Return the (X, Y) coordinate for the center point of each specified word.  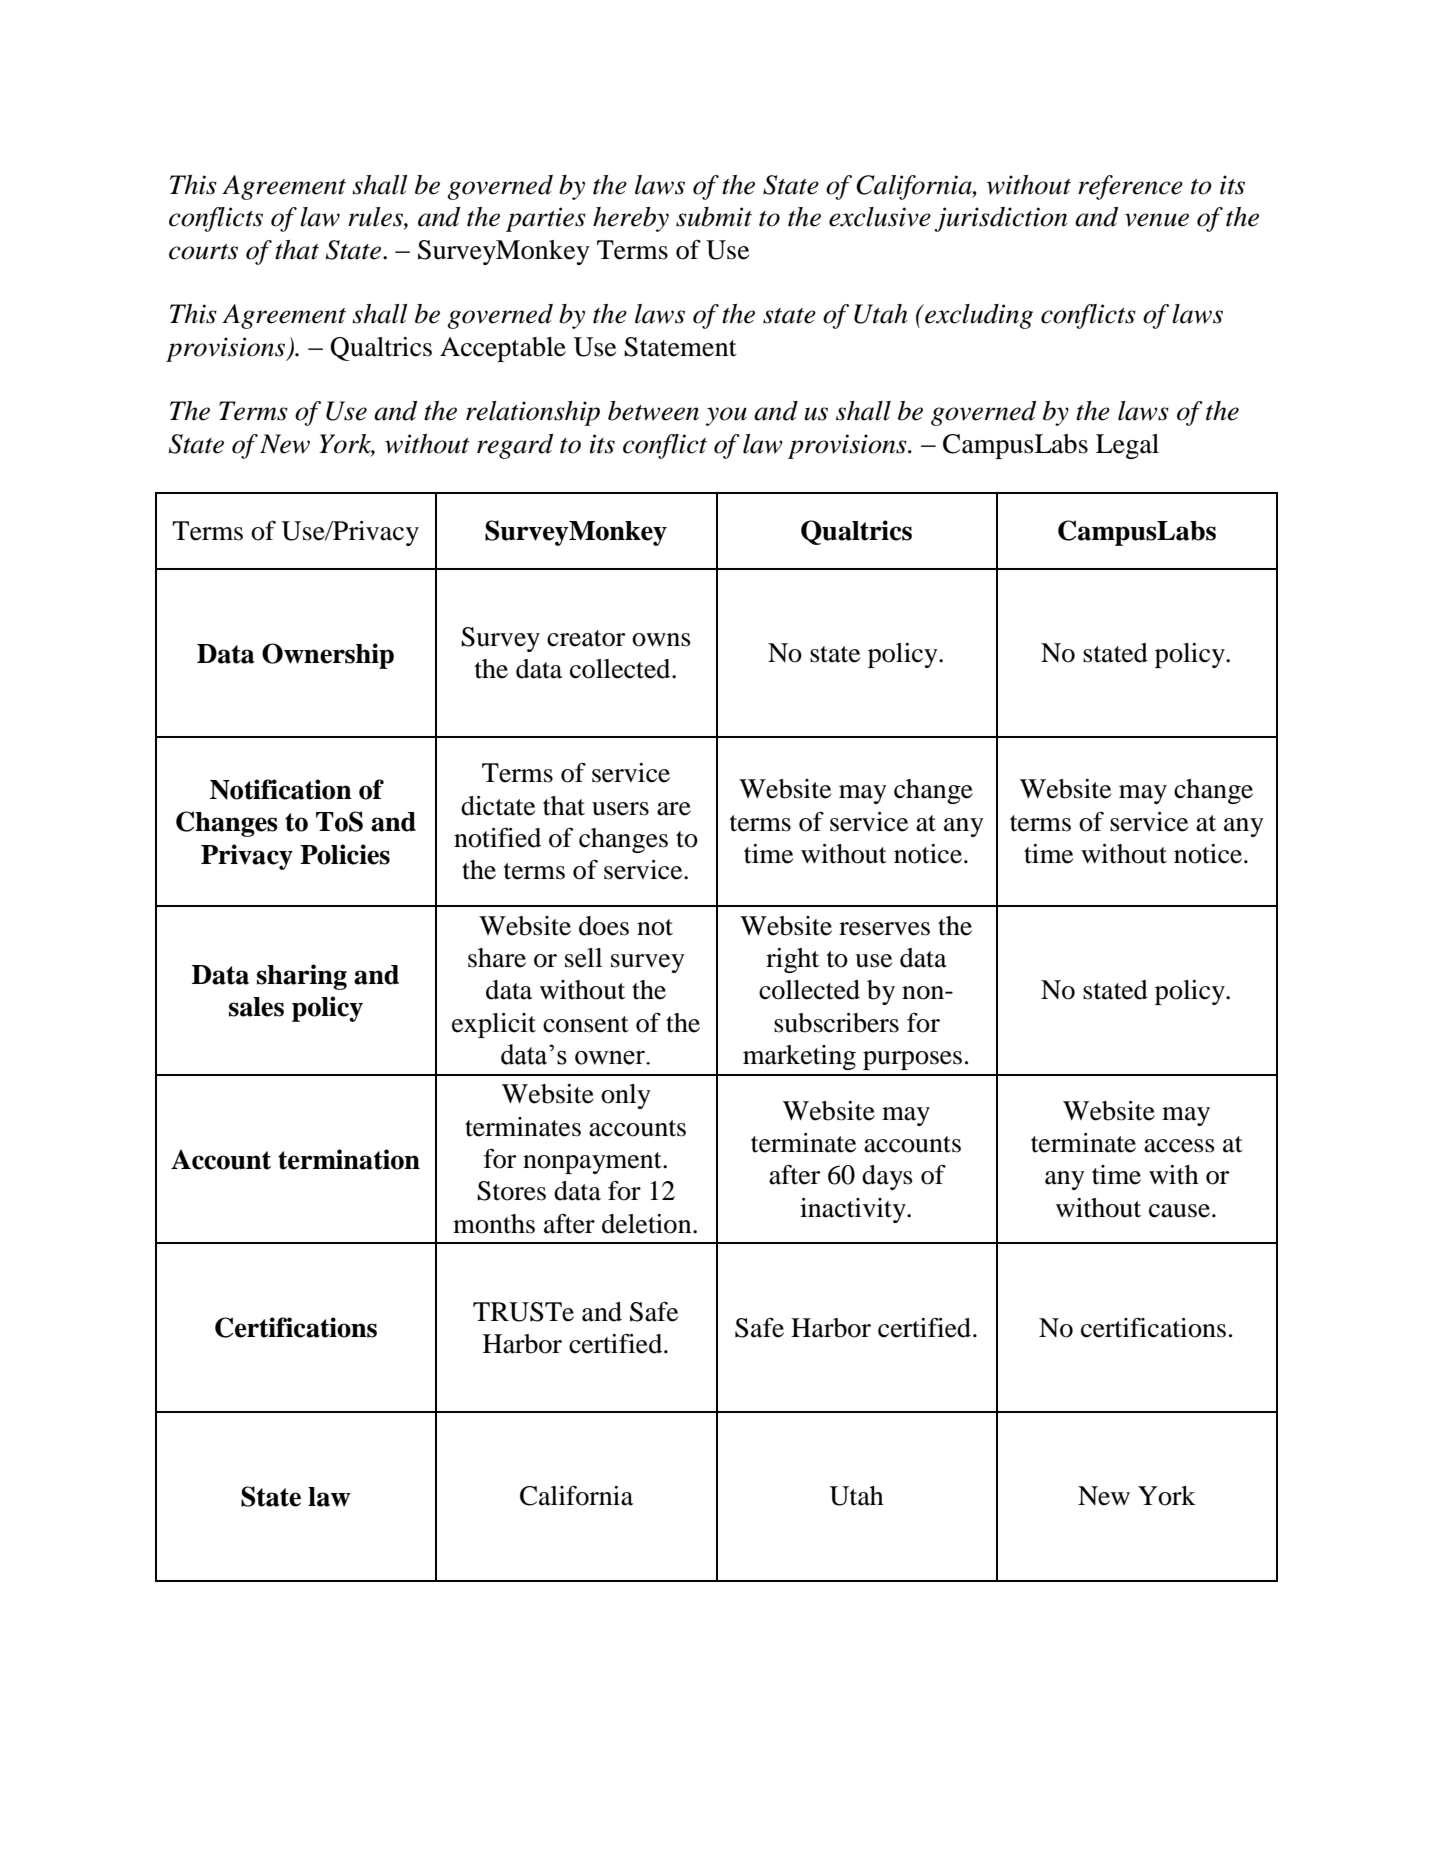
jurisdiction (1001, 219)
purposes (912, 1060)
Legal (1127, 446)
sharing (302, 977)
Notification (281, 789)
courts (203, 252)
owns (661, 640)
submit (714, 217)
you (726, 416)
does (604, 926)
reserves (884, 929)
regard (515, 446)
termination (349, 1159)
